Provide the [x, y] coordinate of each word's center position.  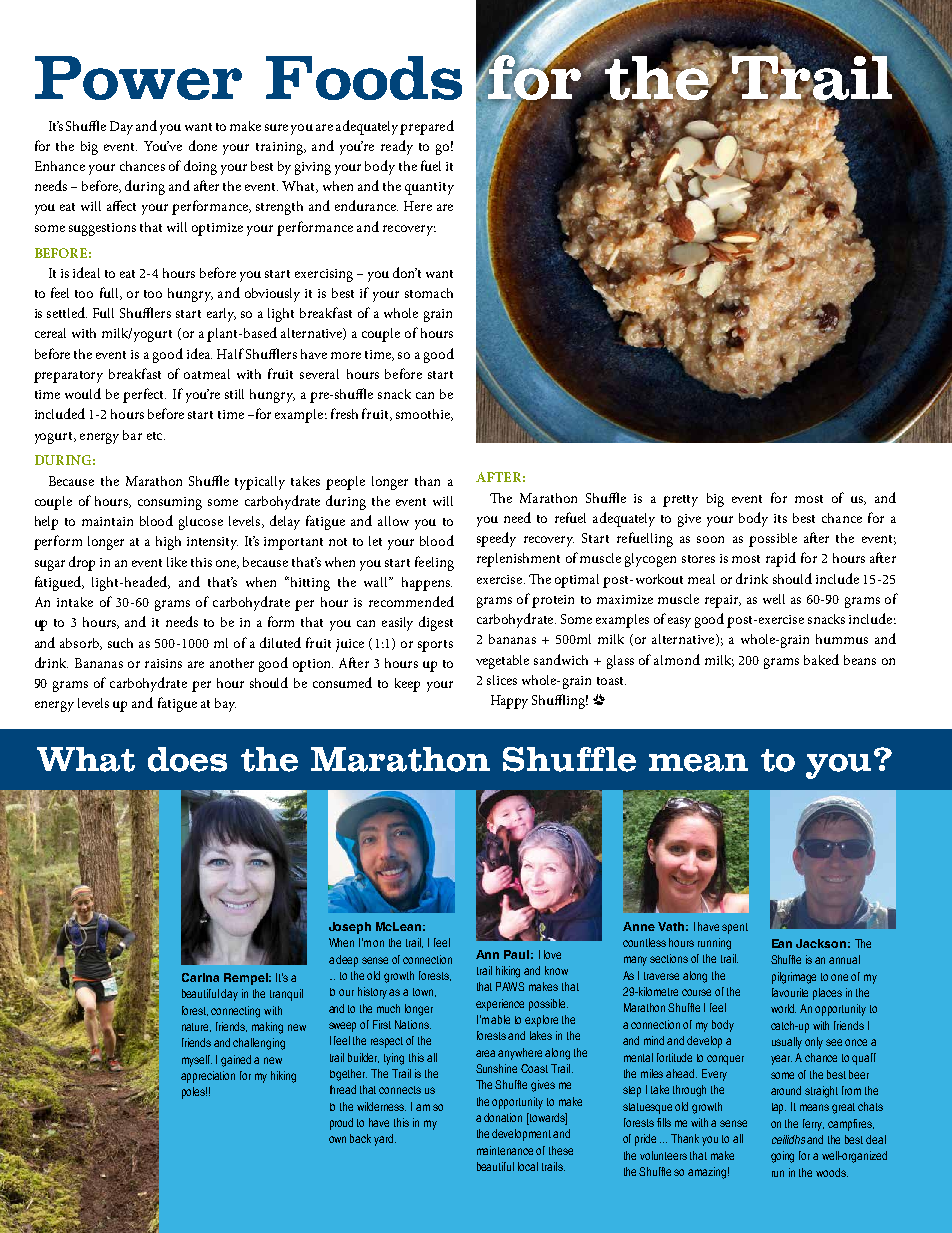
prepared [427, 127]
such [120, 643]
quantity [429, 188]
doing [200, 167]
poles [194, 1093]
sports [435, 646]
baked [821, 659]
